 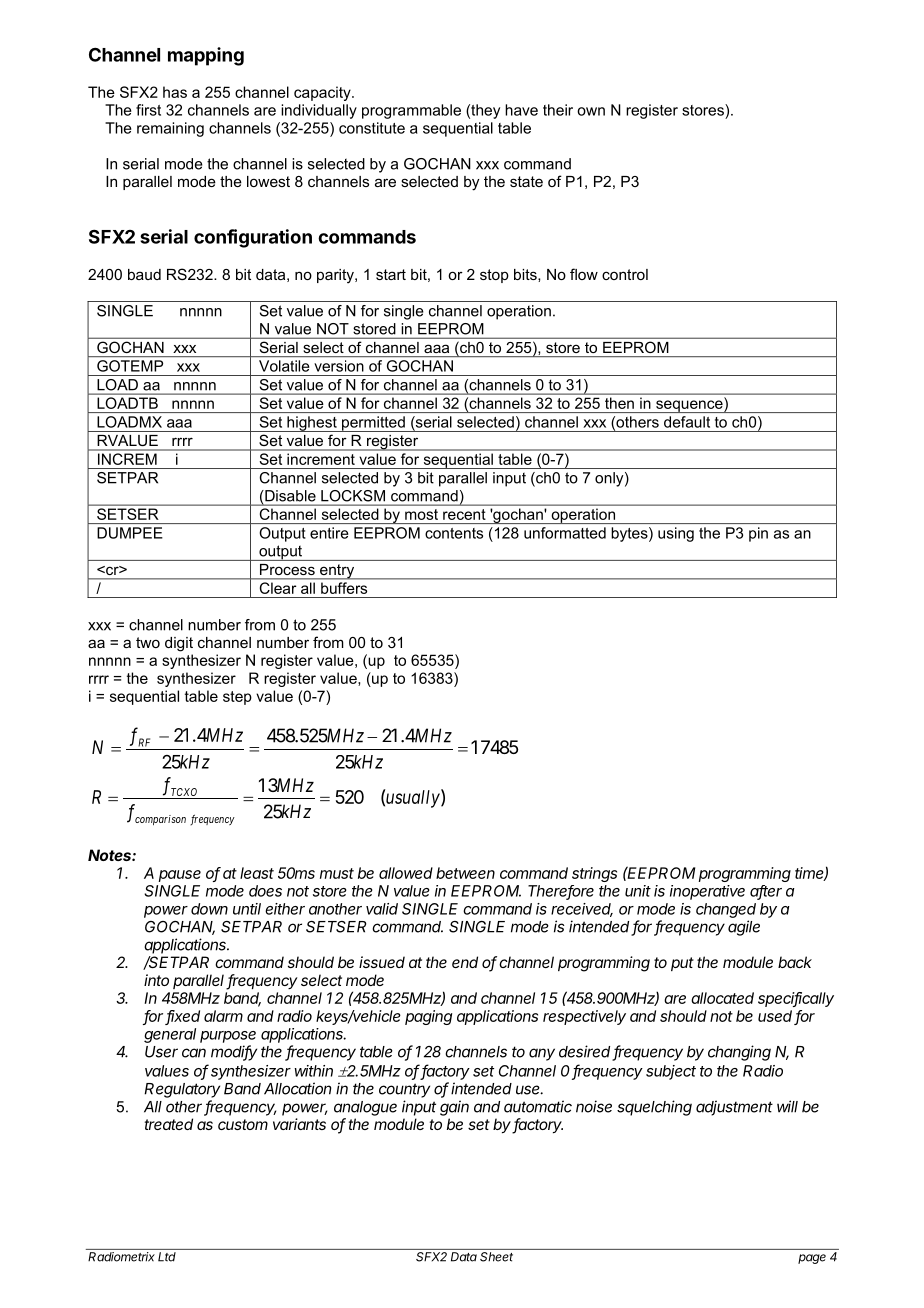 I want to click on using, so click(x=676, y=534).
